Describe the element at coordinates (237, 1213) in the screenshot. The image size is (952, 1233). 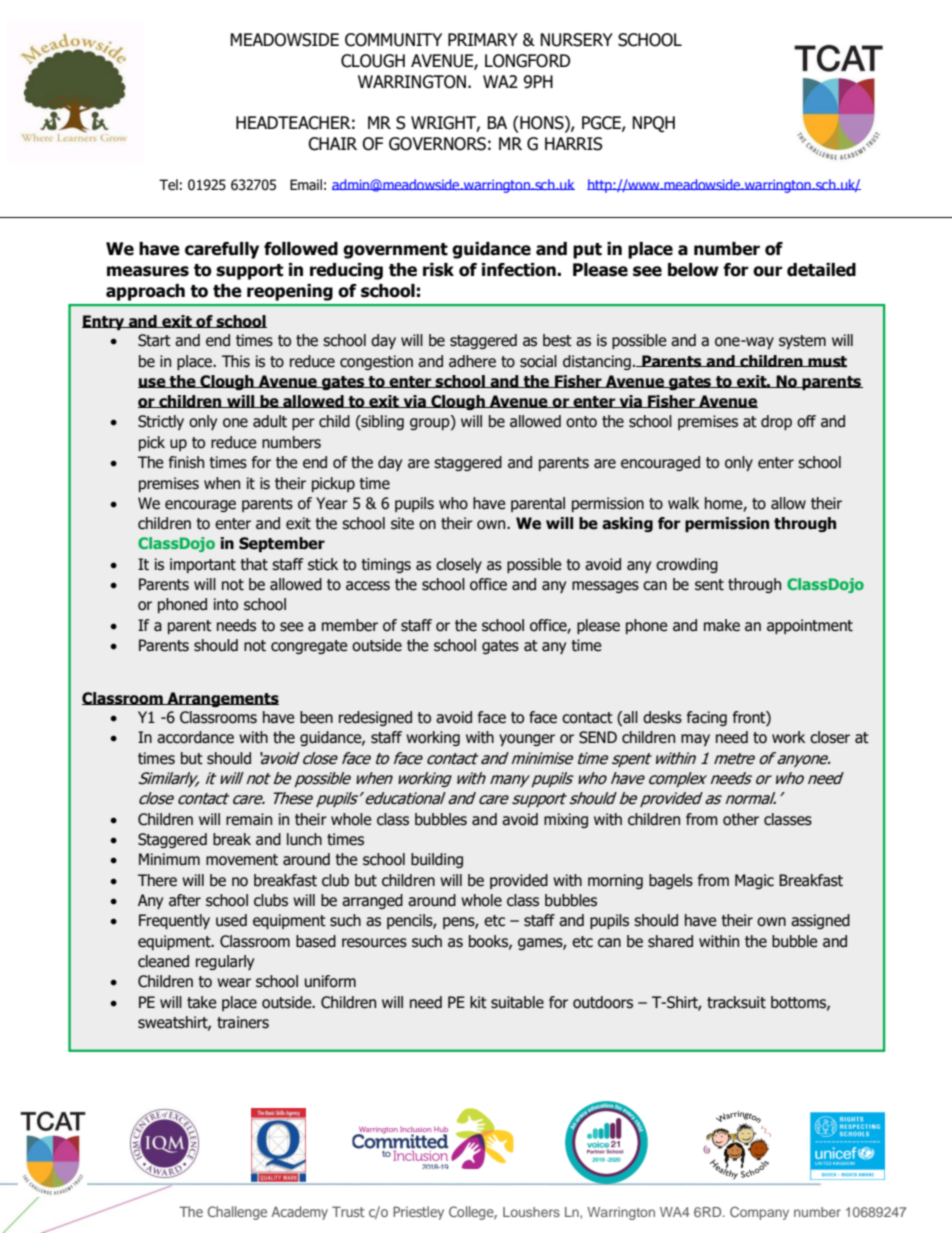
I see `Challenge` at that location.
